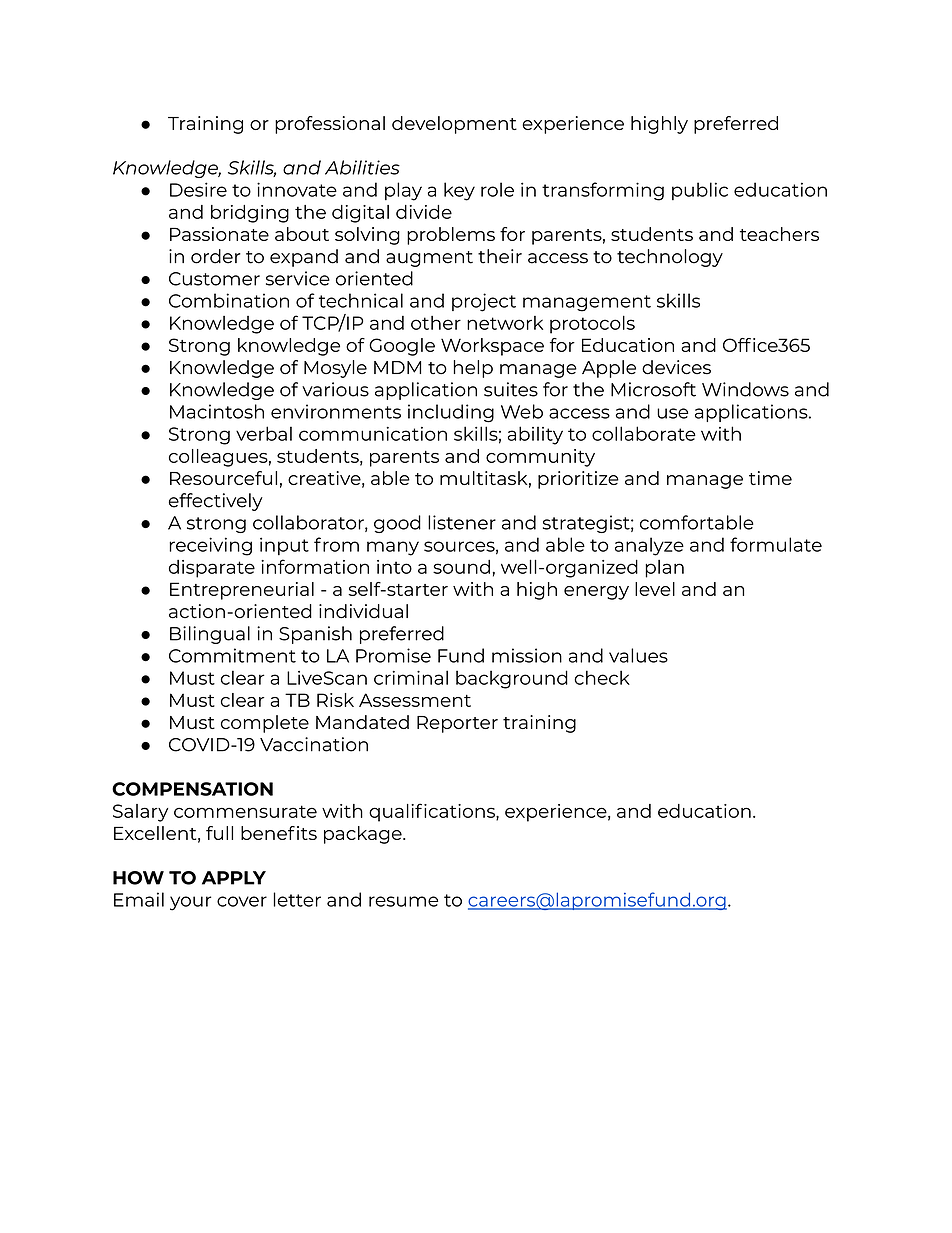  Describe the element at coordinates (216, 502) in the image. I see `effectively` at that location.
